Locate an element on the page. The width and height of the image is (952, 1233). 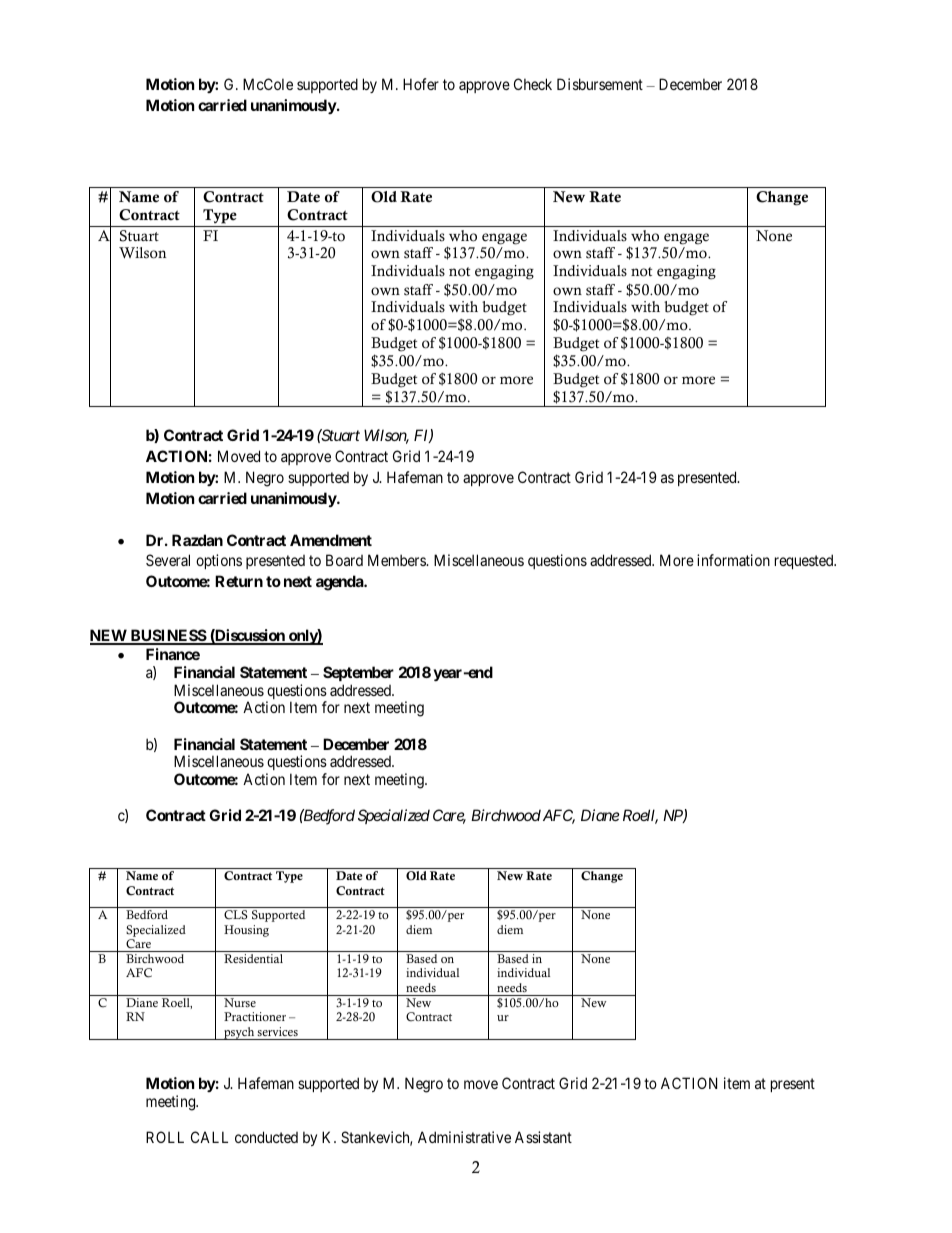
information is located at coordinates (733, 560).
